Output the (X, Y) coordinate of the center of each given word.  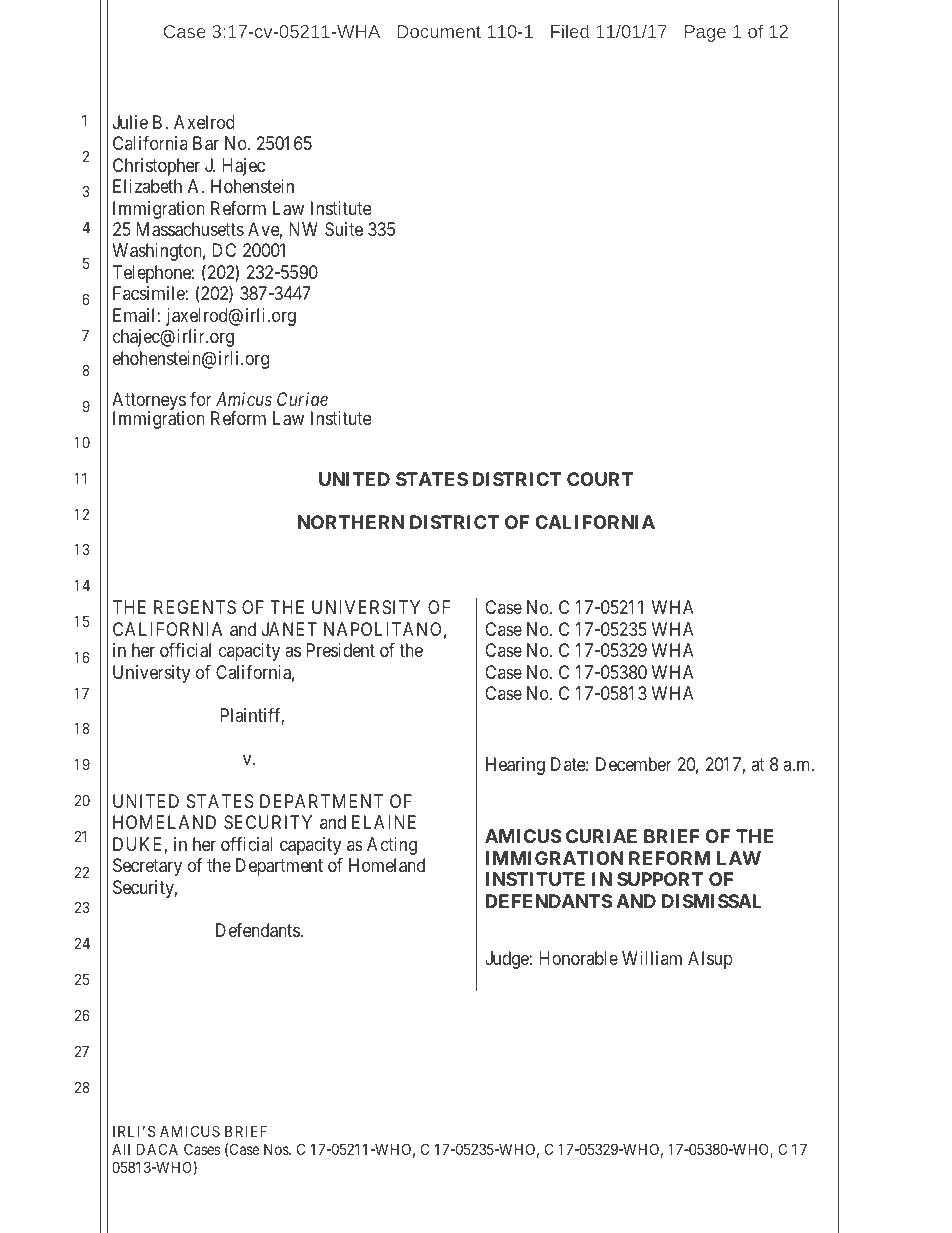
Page (705, 33)
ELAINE (384, 822)
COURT (600, 479)
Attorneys (149, 402)
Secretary (147, 867)
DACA (157, 1149)
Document (439, 31)
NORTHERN (351, 522)
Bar (206, 143)
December (634, 764)
